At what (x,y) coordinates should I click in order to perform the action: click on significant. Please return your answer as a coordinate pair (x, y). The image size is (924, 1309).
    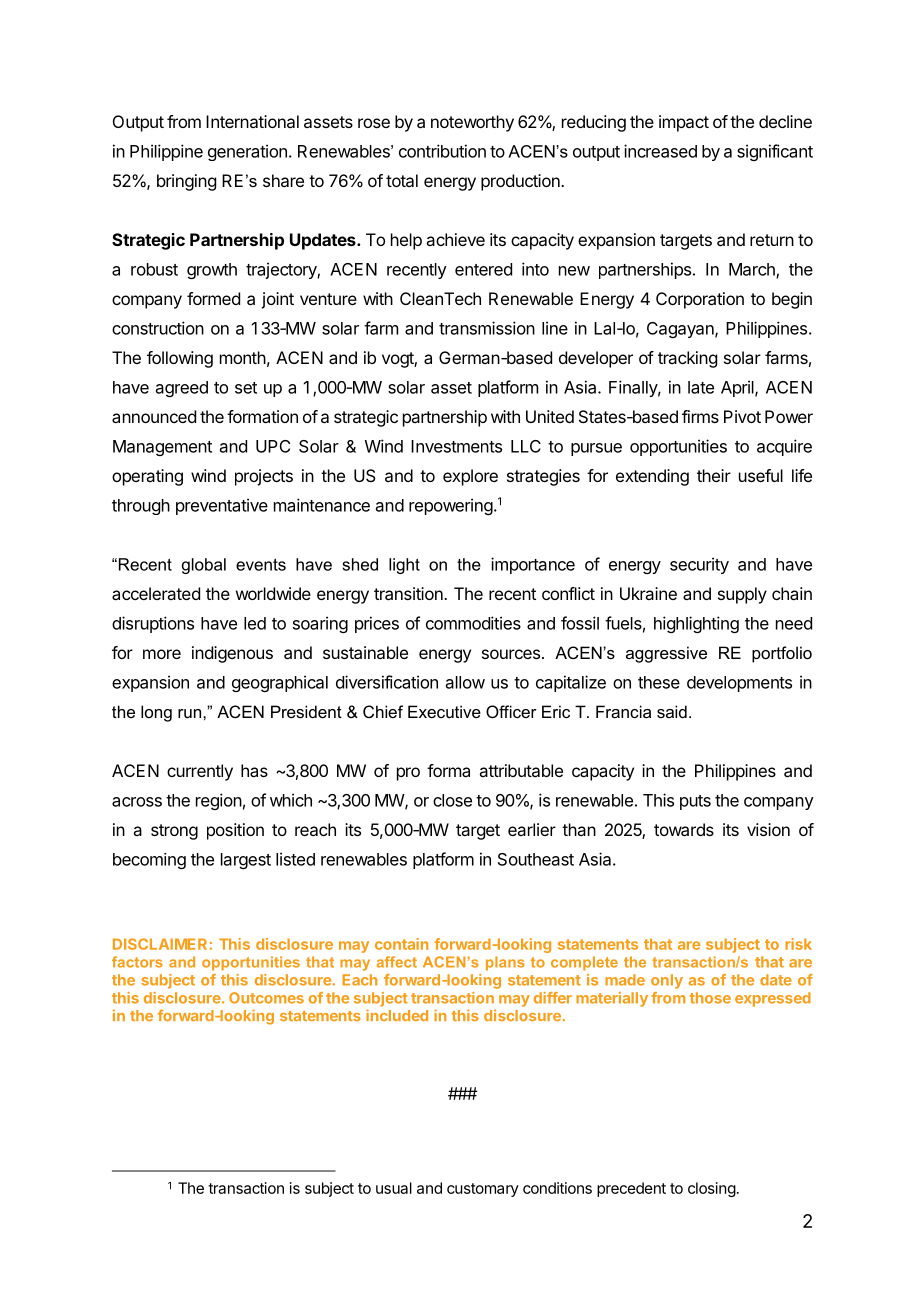
    Looking at the image, I should click on (775, 152).
